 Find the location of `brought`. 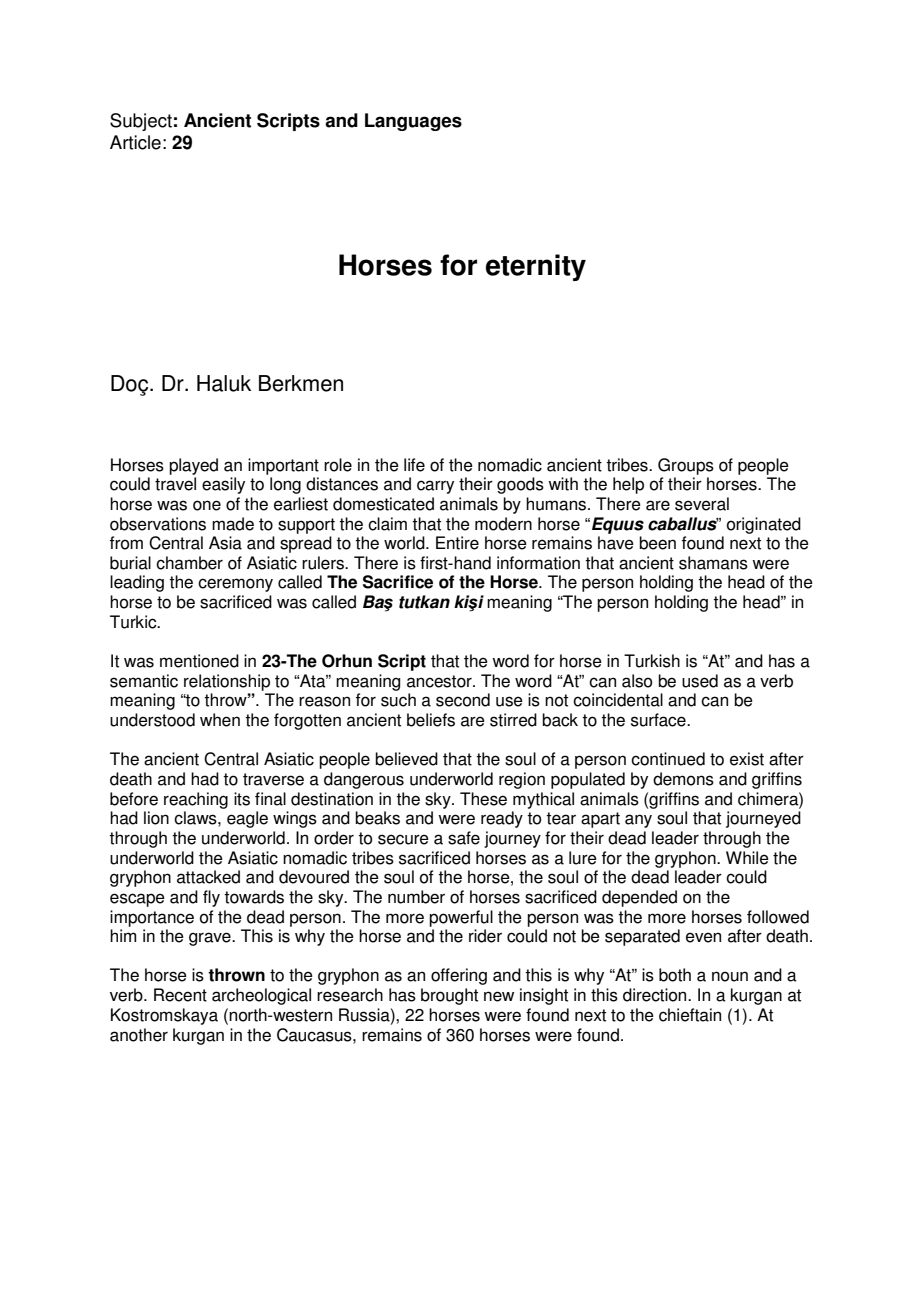

brought is located at coordinates (449, 996).
